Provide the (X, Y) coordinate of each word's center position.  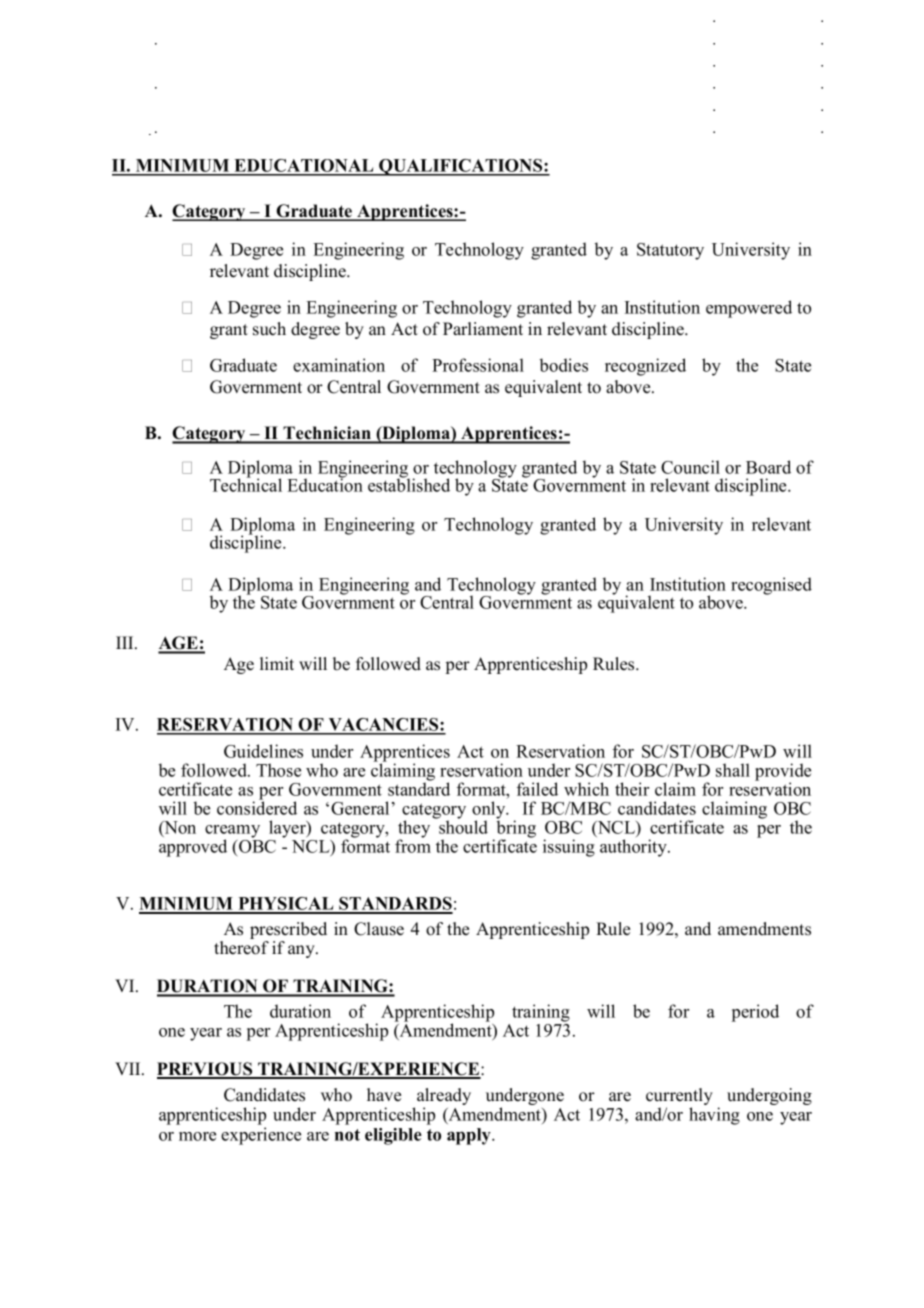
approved (193, 848)
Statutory (670, 251)
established (409, 484)
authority (634, 848)
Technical (246, 484)
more (197, 1136)
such (269, 329)
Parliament (483, 329)
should (462, 826)
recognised (771, 586)
